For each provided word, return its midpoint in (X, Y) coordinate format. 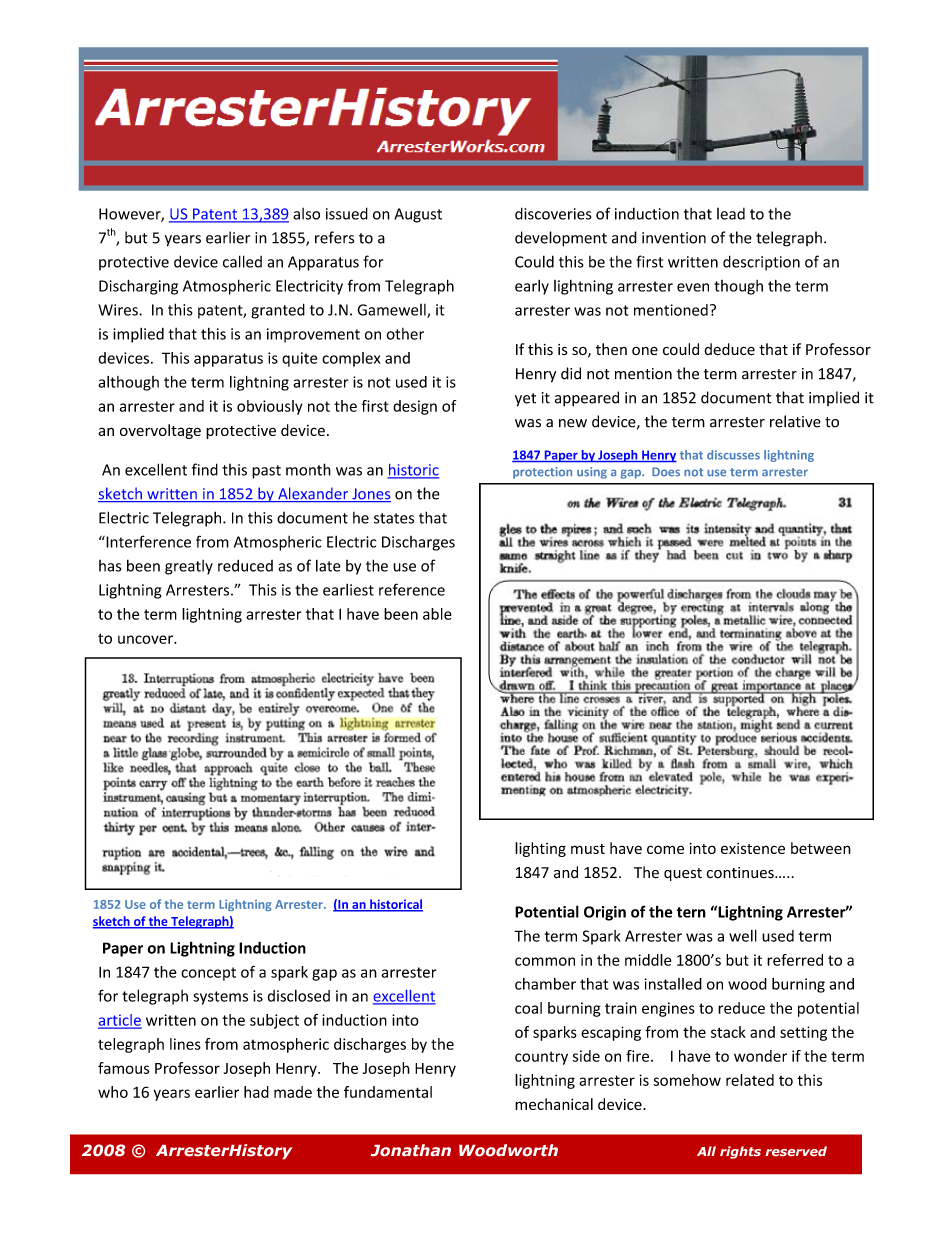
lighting (540, 849)
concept (208, 974)
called (242, 261)
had (256, 1092)
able (437, 614)
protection (542, 473)
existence (753, 848)
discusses (733, 455)
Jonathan (411, 1150)
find (205, 469)
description (761, 263)
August (418, 215)
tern (691, 912)
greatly (189, 567)
